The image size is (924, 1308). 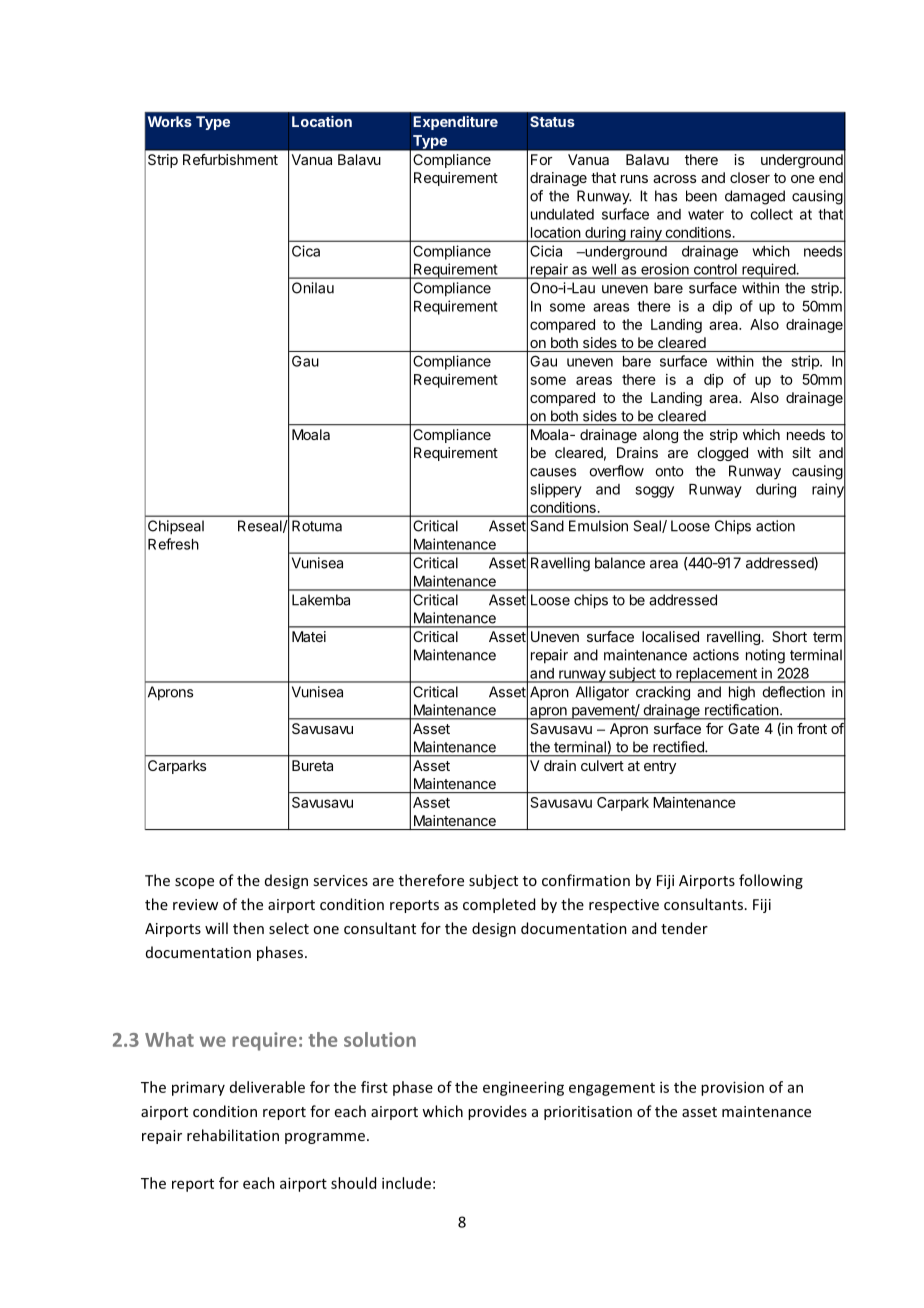 What do you see at coordinates (230, 159) in the screenshot?
I see `Refurbishment` at bounding box center [230, 159].
